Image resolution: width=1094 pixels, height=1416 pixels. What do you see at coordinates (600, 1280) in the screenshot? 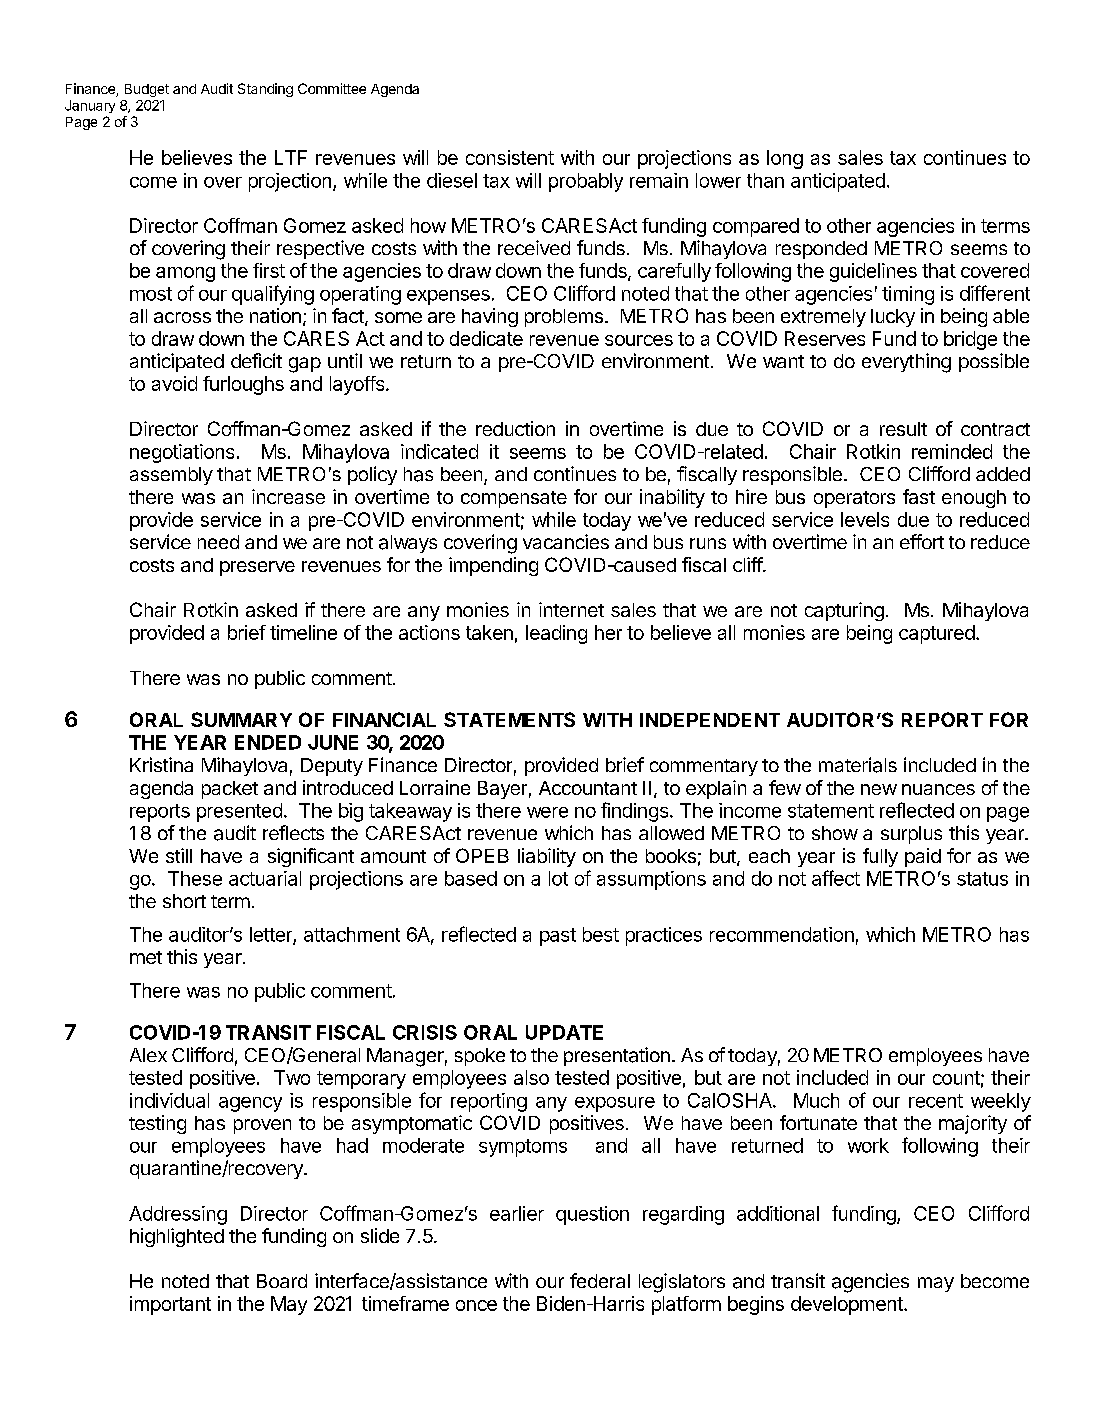
I see `federal` at bounding box center [600, 1280].
